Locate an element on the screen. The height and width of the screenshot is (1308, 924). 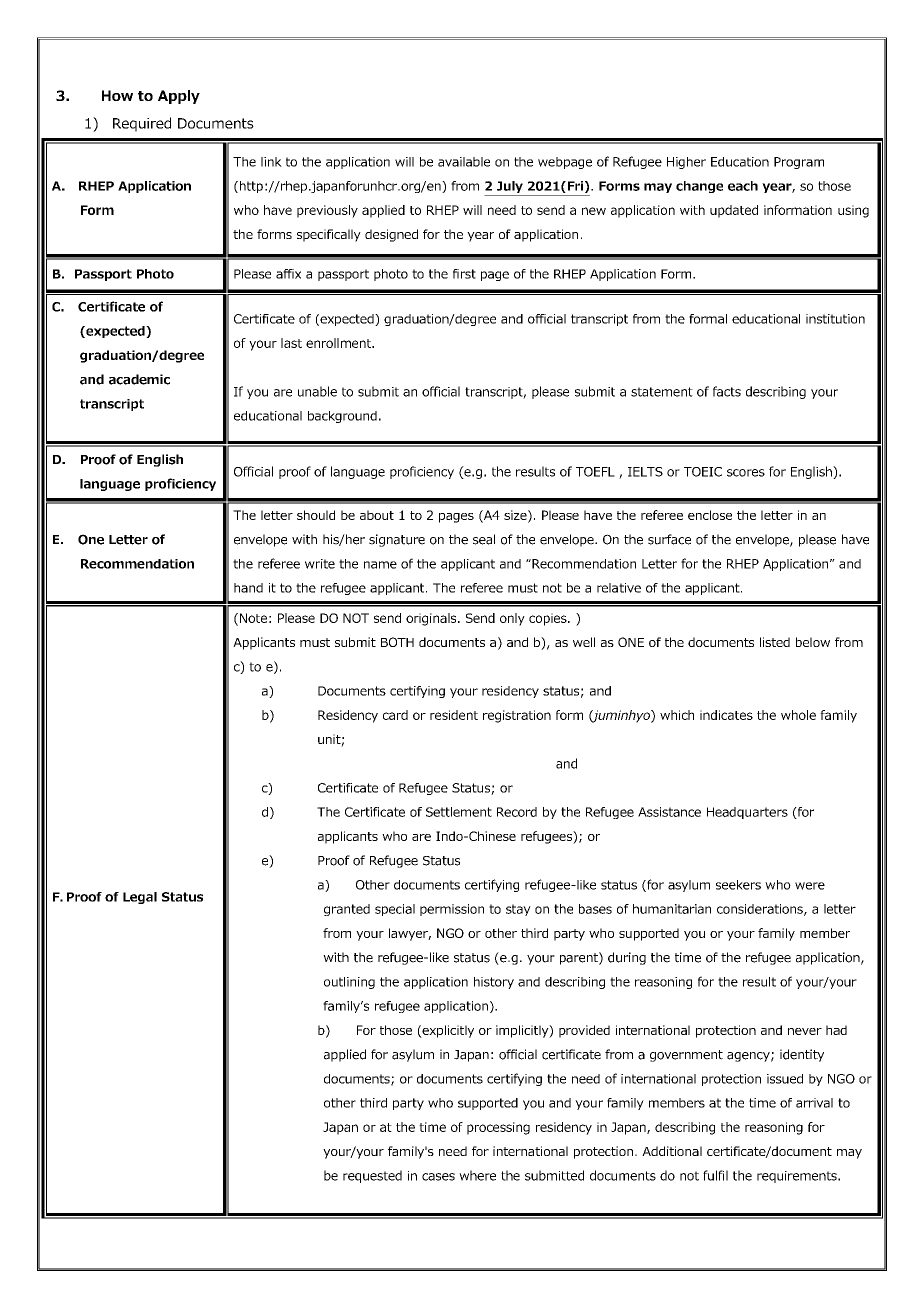
last is located at coordinates (291, 343).
